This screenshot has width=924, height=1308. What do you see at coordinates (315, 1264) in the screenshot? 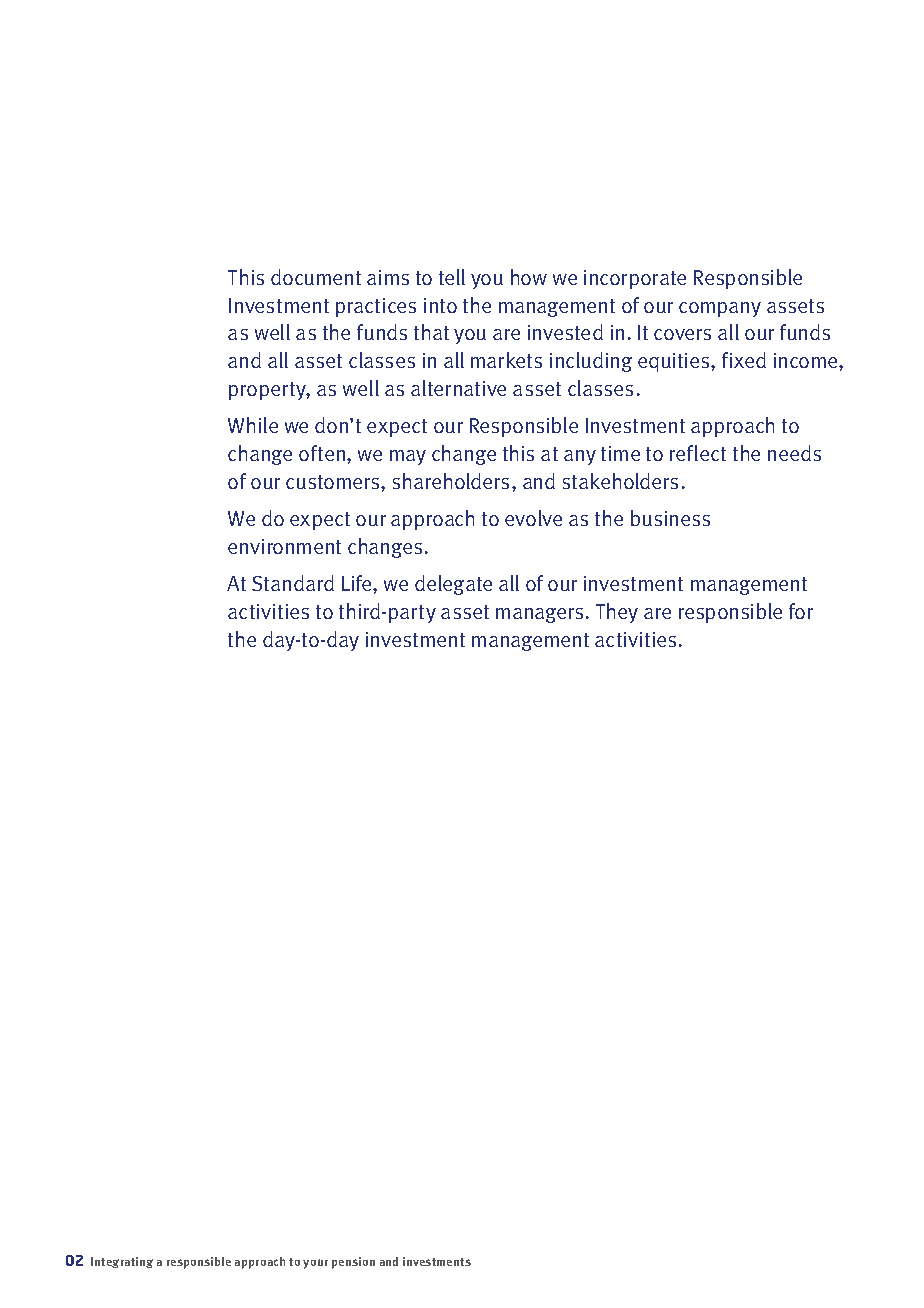
I see `your` at bounding box center [315, 1264].
